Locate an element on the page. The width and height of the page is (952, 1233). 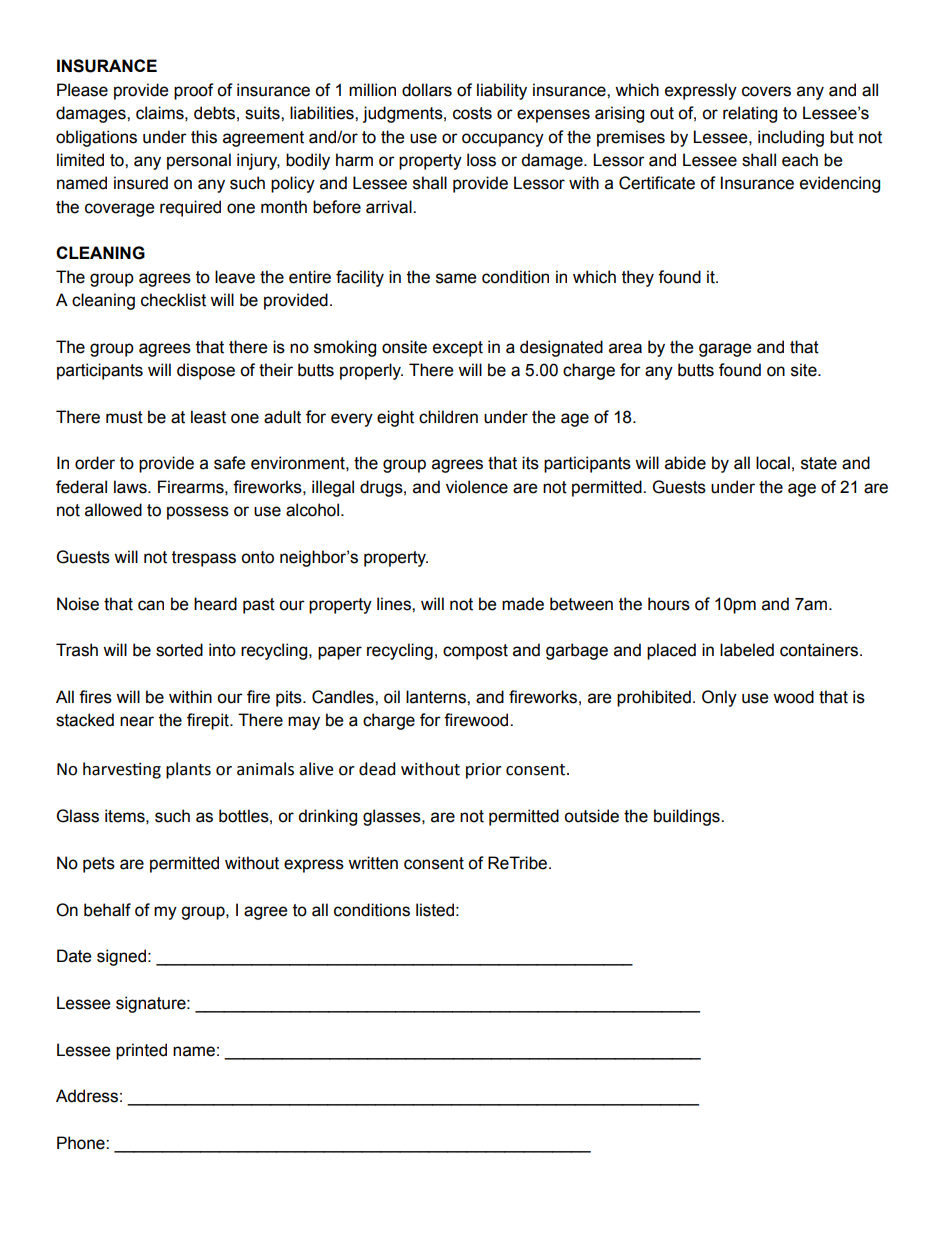
costs is located at coordinates (472, 113).
